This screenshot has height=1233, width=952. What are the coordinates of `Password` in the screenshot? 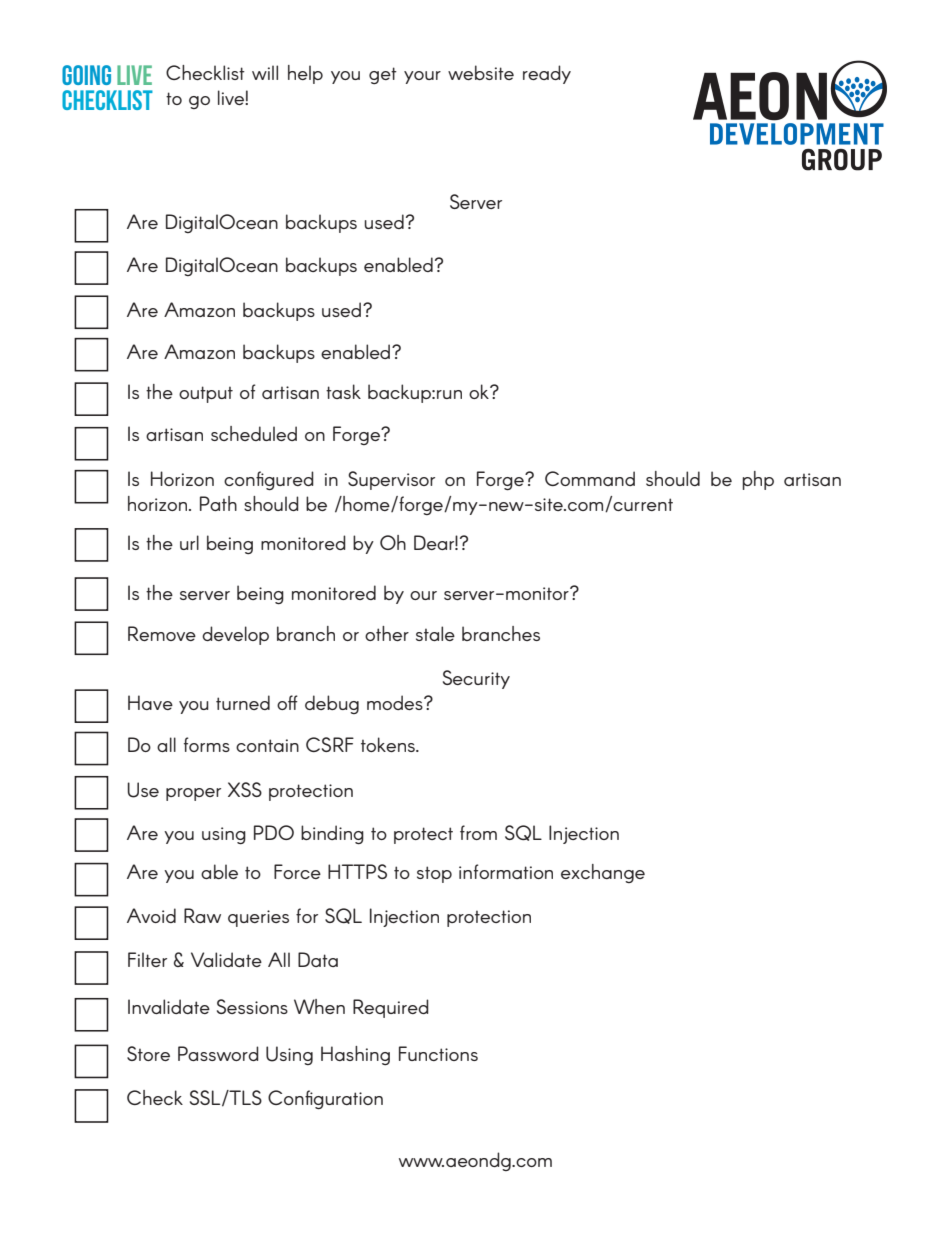 It's located at (218, 1053).
